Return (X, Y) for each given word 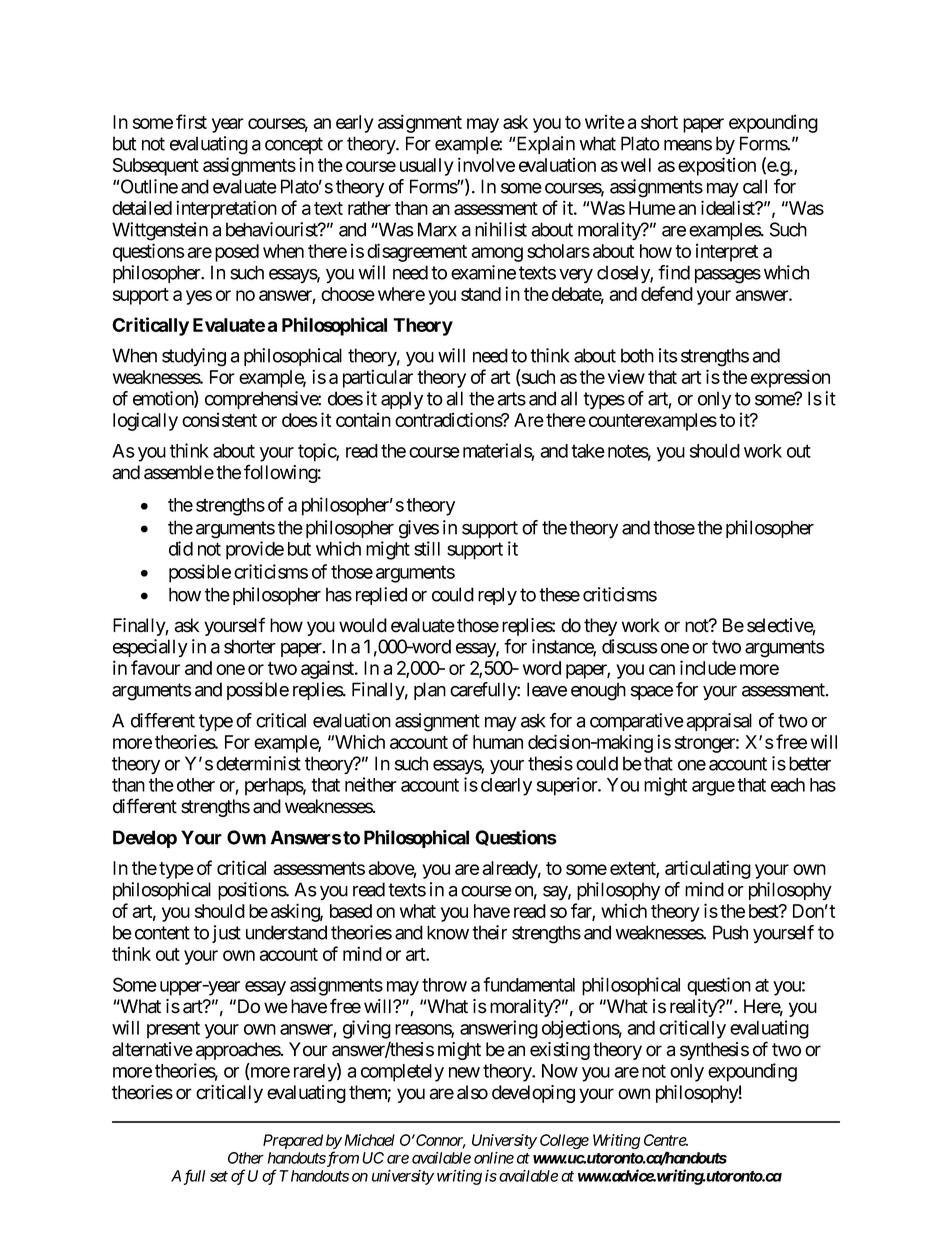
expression (790, 378)
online (494, 1158)
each (788, 785)
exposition (717, 166)
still (427, 548)
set (219, 1176)
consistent (219, 419)
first (191, 121)
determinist (258, 763)
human (498, 742)
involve (486, 164)
